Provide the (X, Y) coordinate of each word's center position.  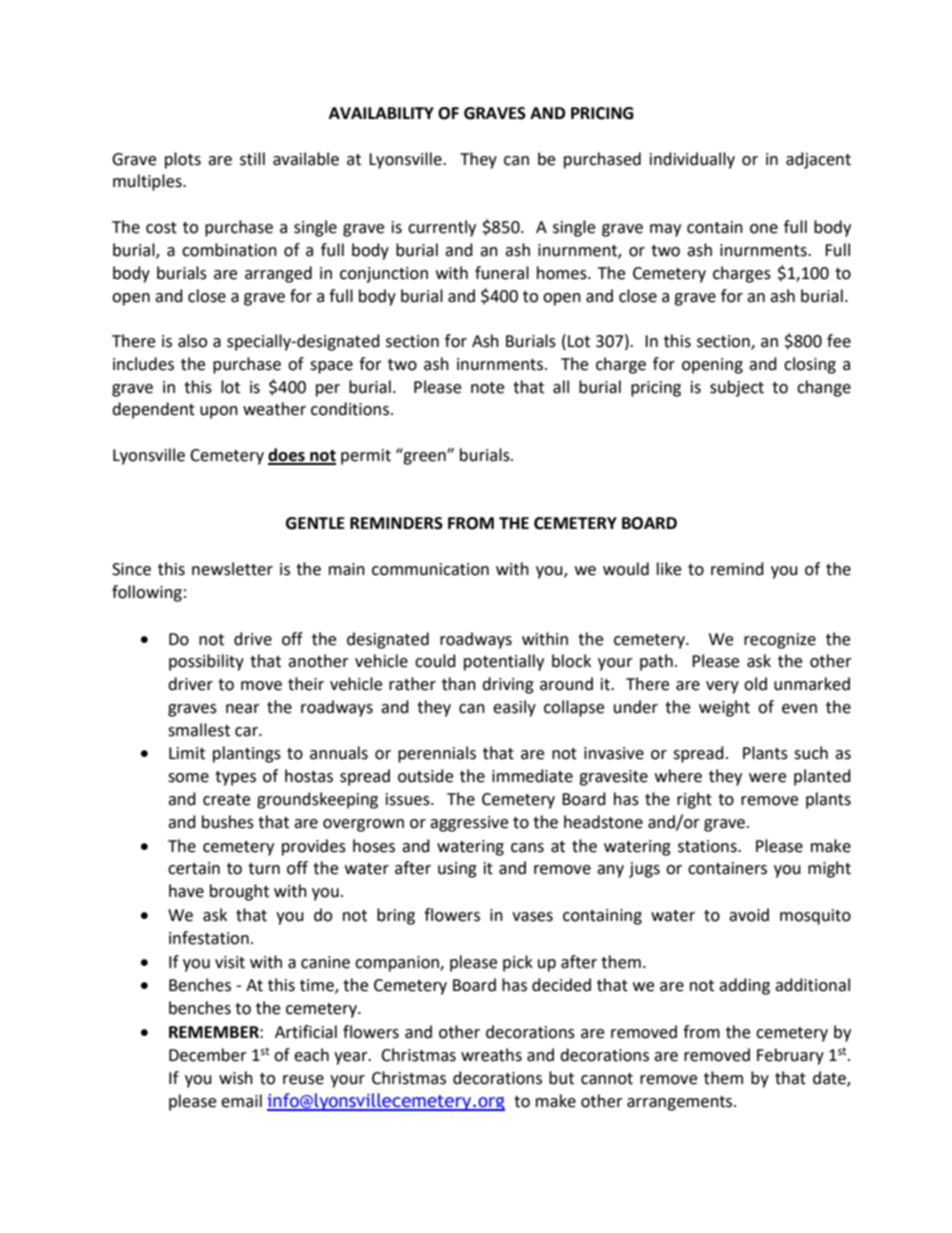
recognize (780, 641)
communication (430, 569)
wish (236, 1078)
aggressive (469, 824)
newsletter (232, 569)
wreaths (491, 1055)
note (487, 388)
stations (708, 846)
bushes (228, 822)
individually (692, 160)
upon (219, 412)
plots (183, 160)
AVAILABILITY (381, 113)
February (790, 1056)
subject (737, 388)
